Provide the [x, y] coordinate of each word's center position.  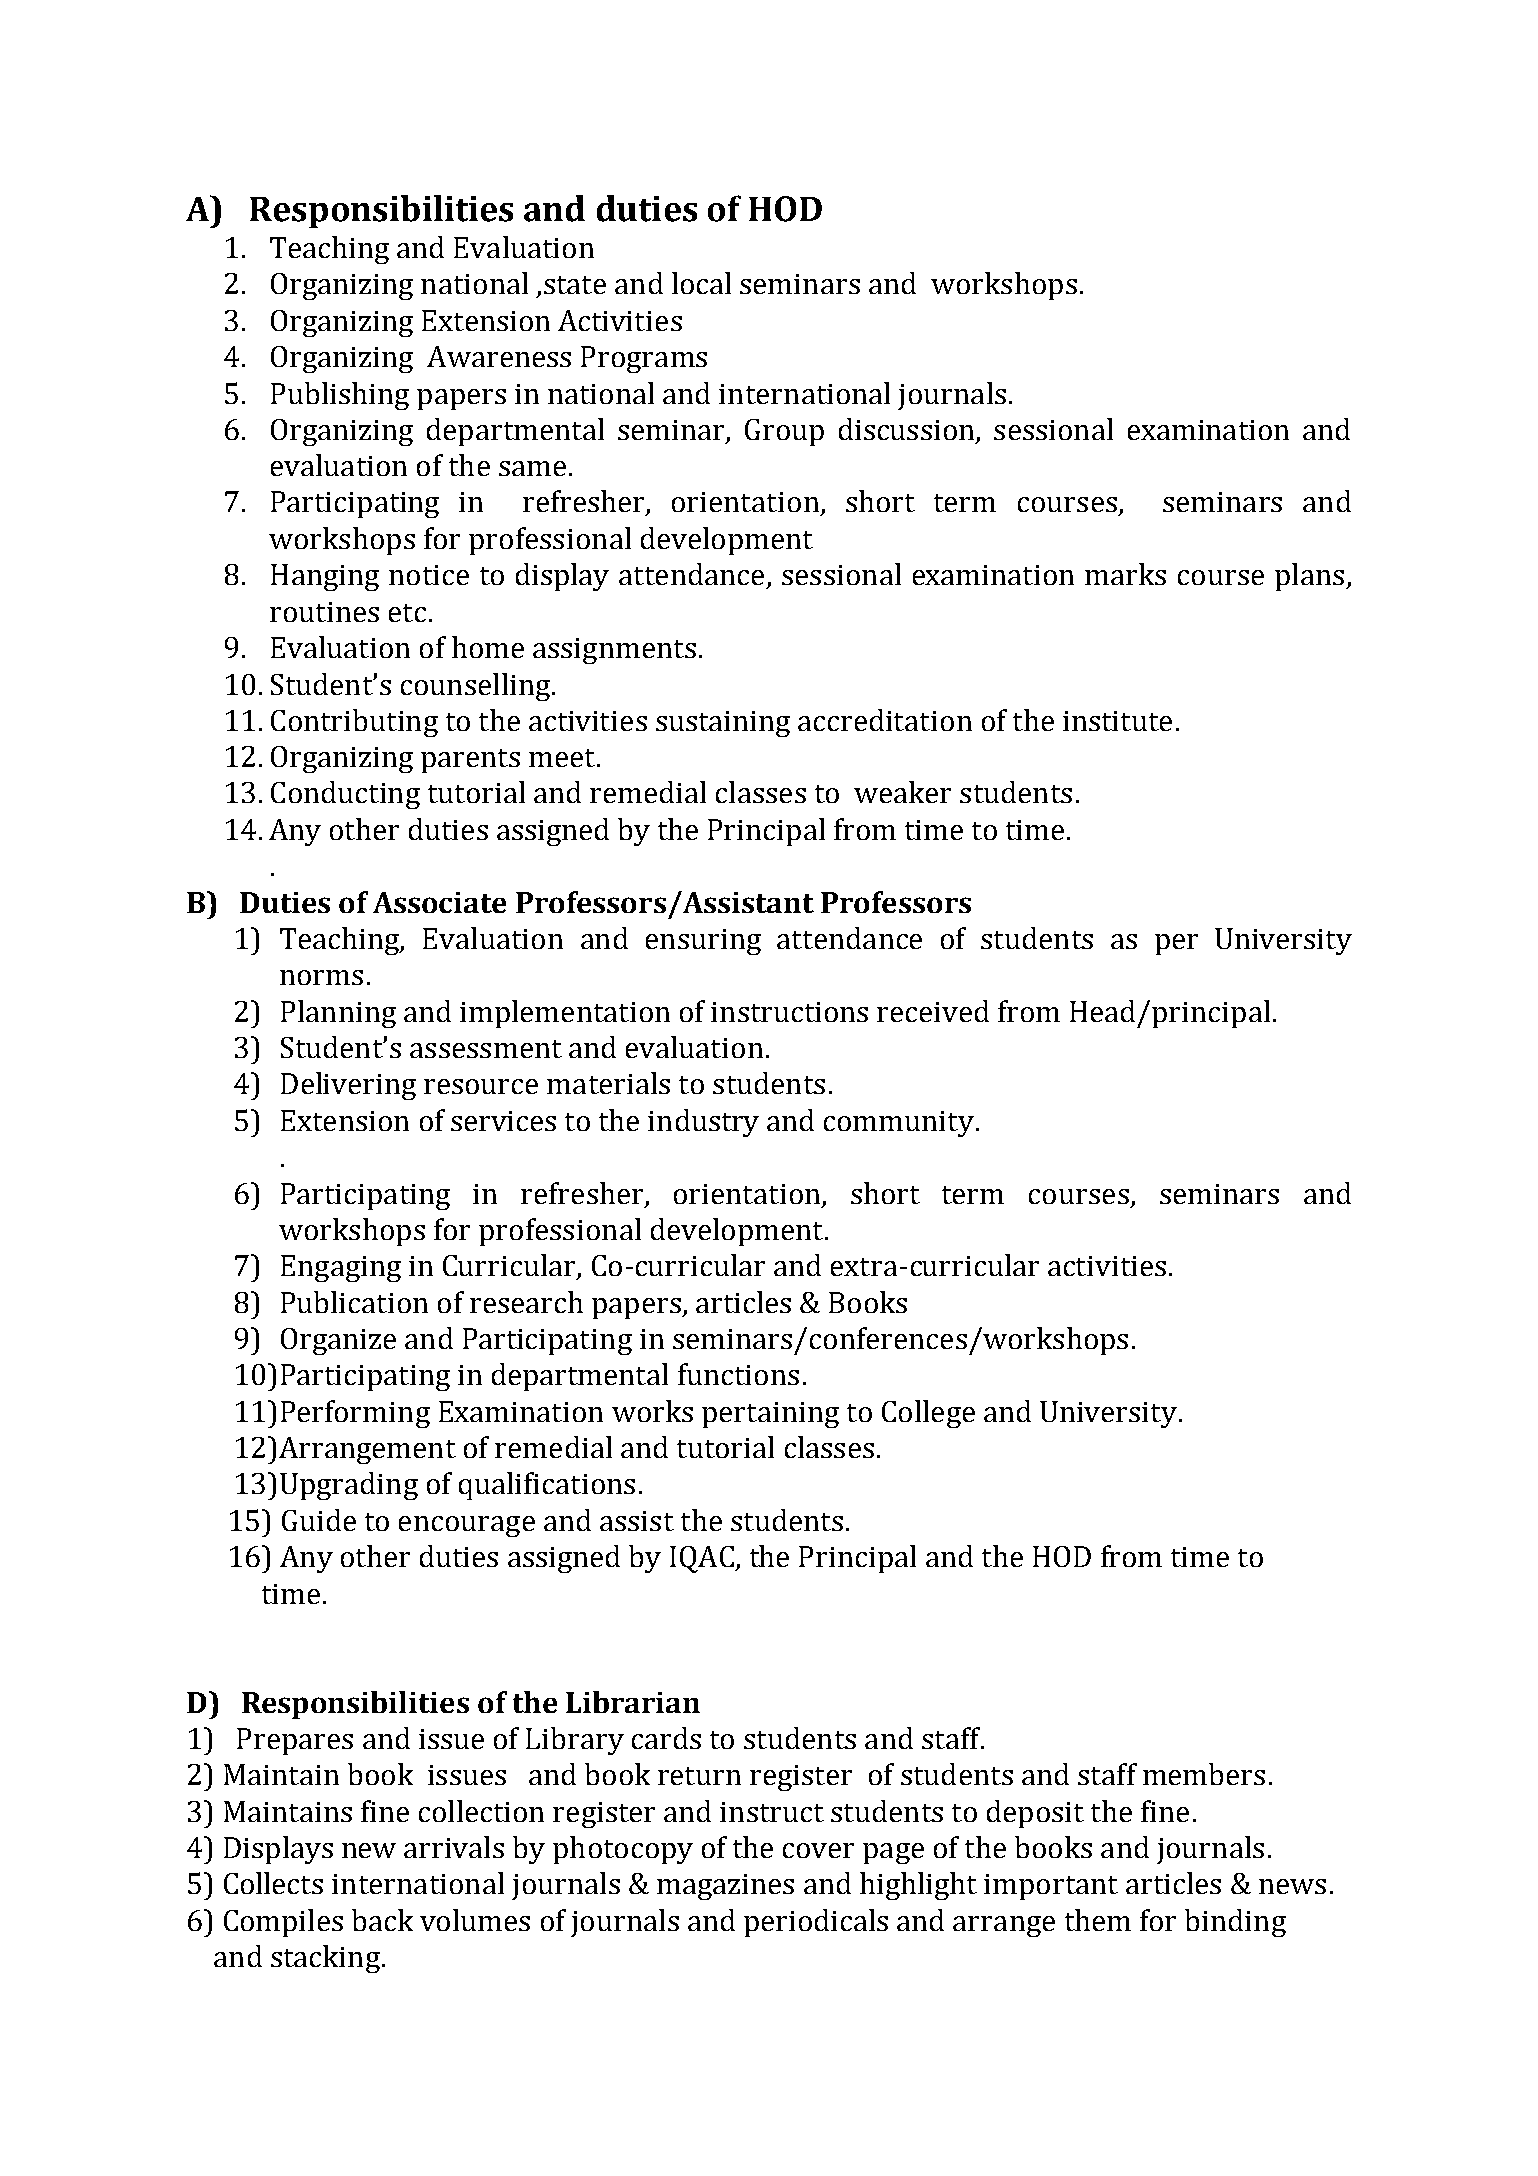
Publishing [340, 396]
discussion [908, 430]
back [382, 1920]
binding [1235, 1923]
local [701, 283]
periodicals [816, 1923]
